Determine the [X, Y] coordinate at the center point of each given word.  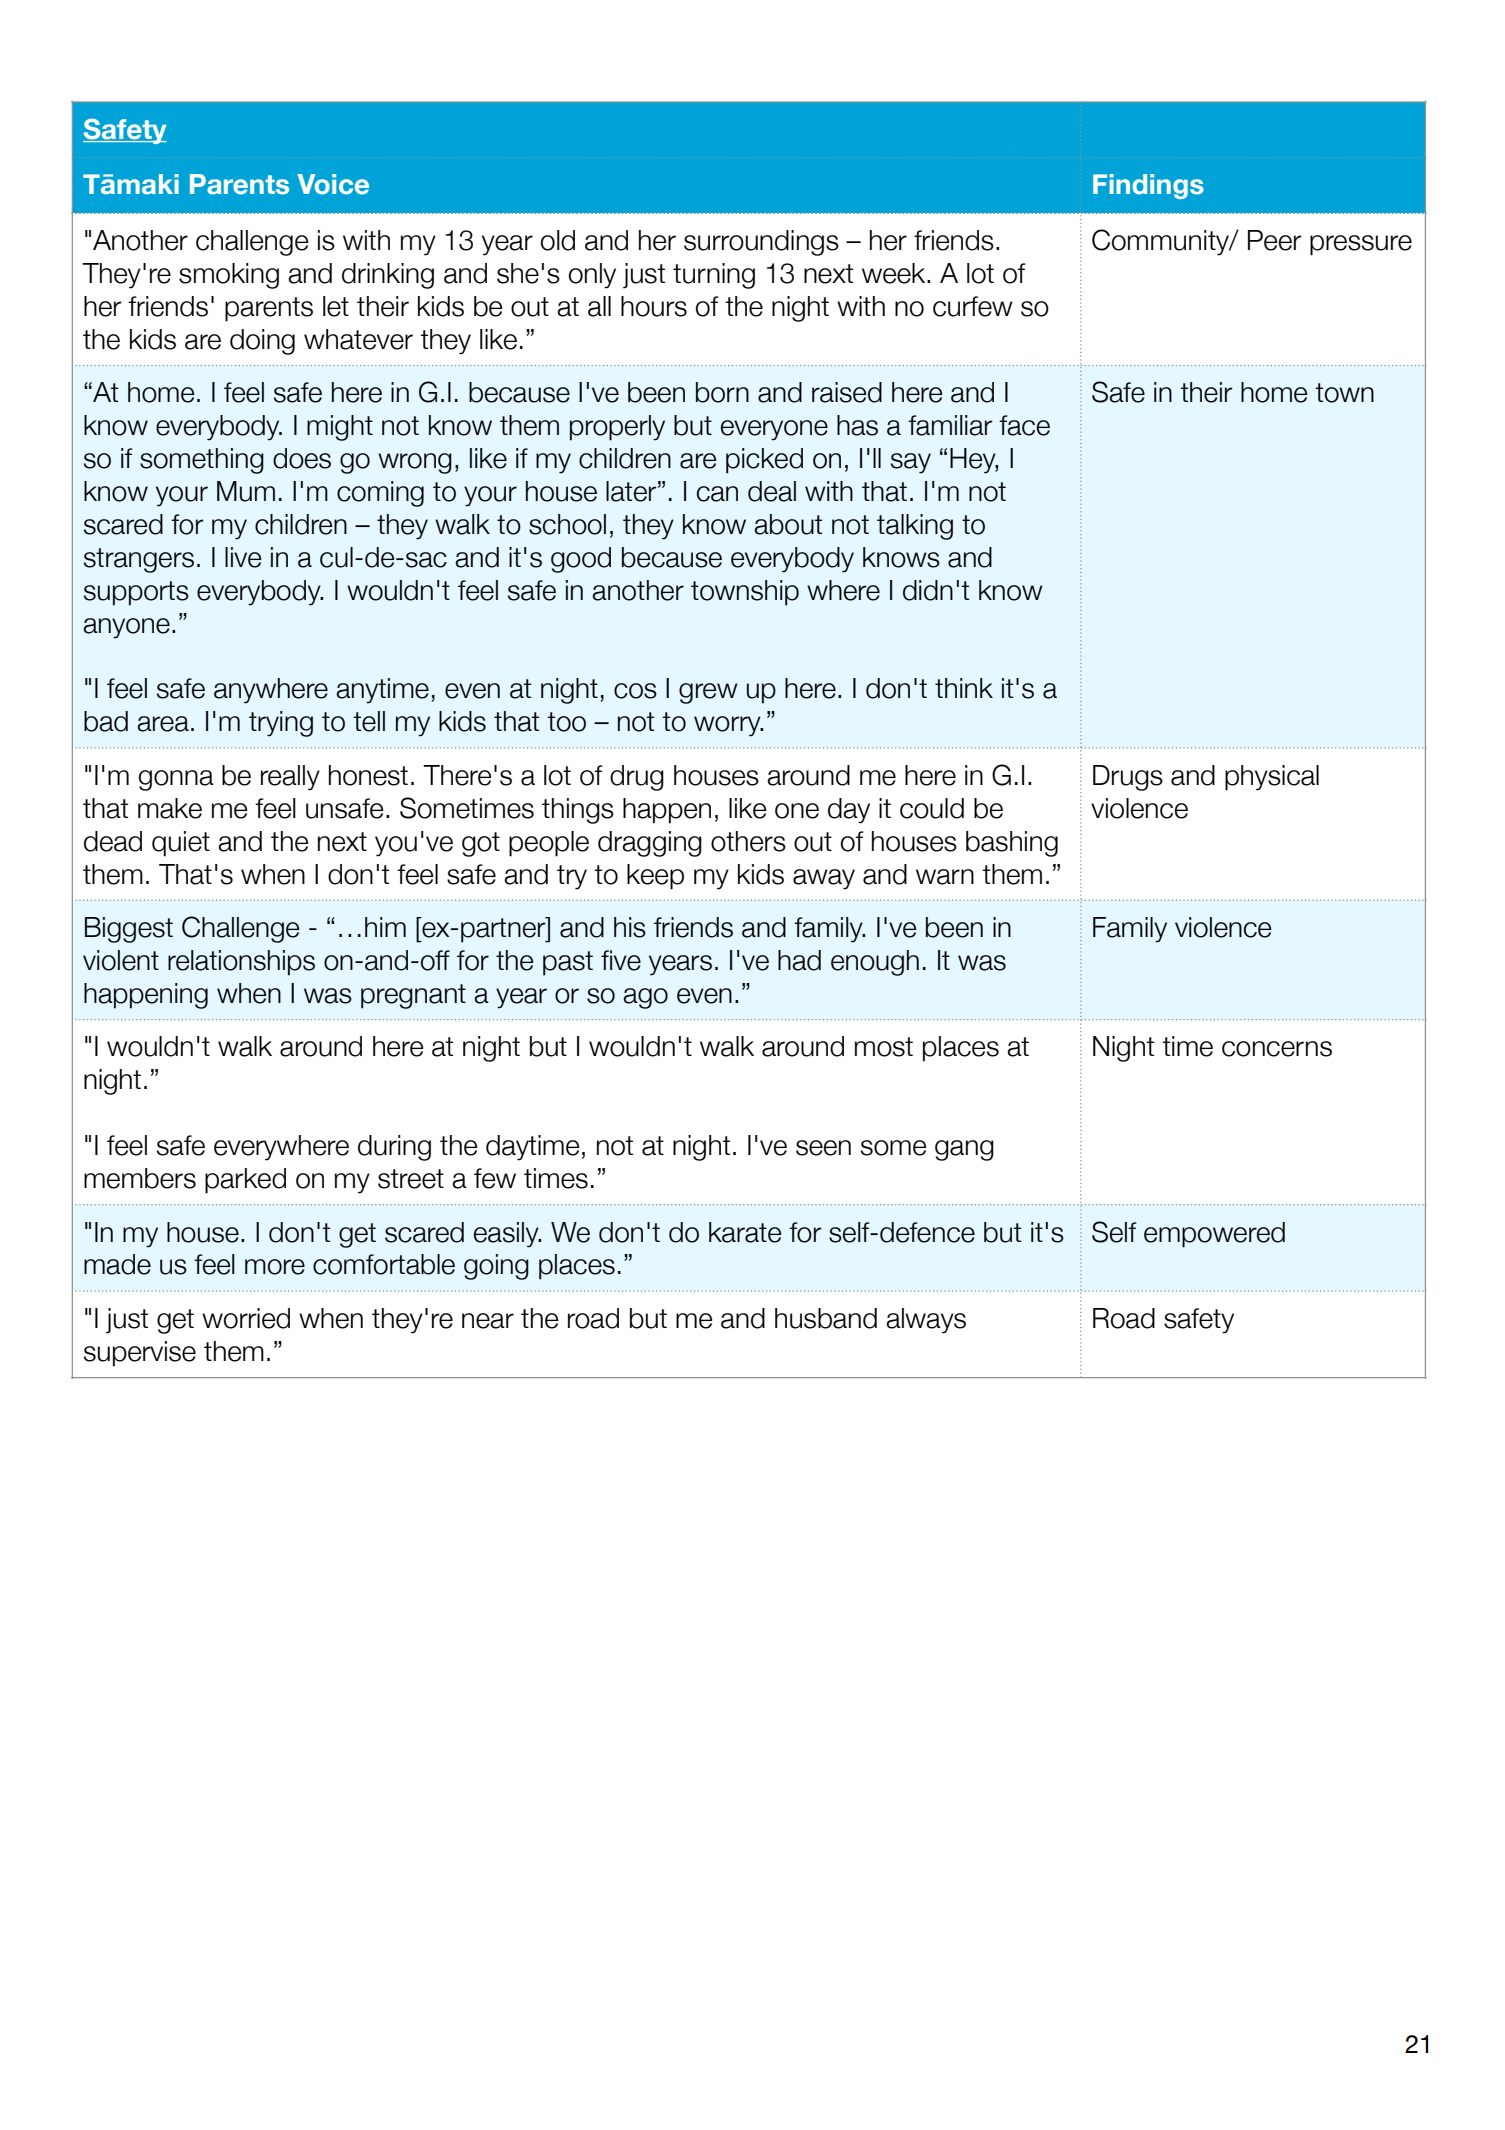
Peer [1275, 240]
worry [728, 726]
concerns [1277, 1049]
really [290, 778]
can [717, 494]
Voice [333, 184]
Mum [246, 491]
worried [246, 1318]
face [1024, 425]
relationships [241, 963]
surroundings [761, 243]
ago [645, 998]
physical [1272, 778]
